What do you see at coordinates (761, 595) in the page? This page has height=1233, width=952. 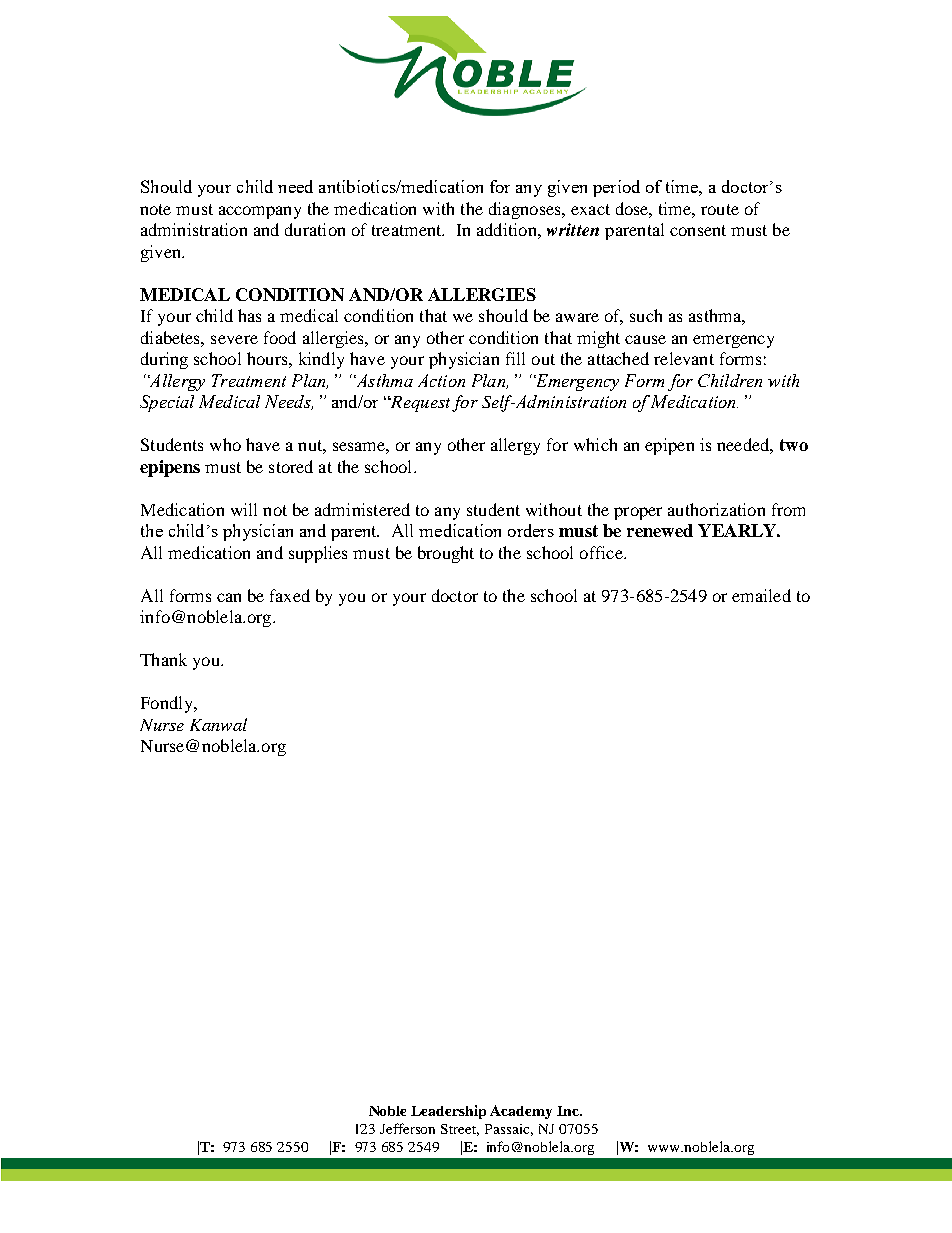 I see `emailed` at bounding box center [761, 595].
